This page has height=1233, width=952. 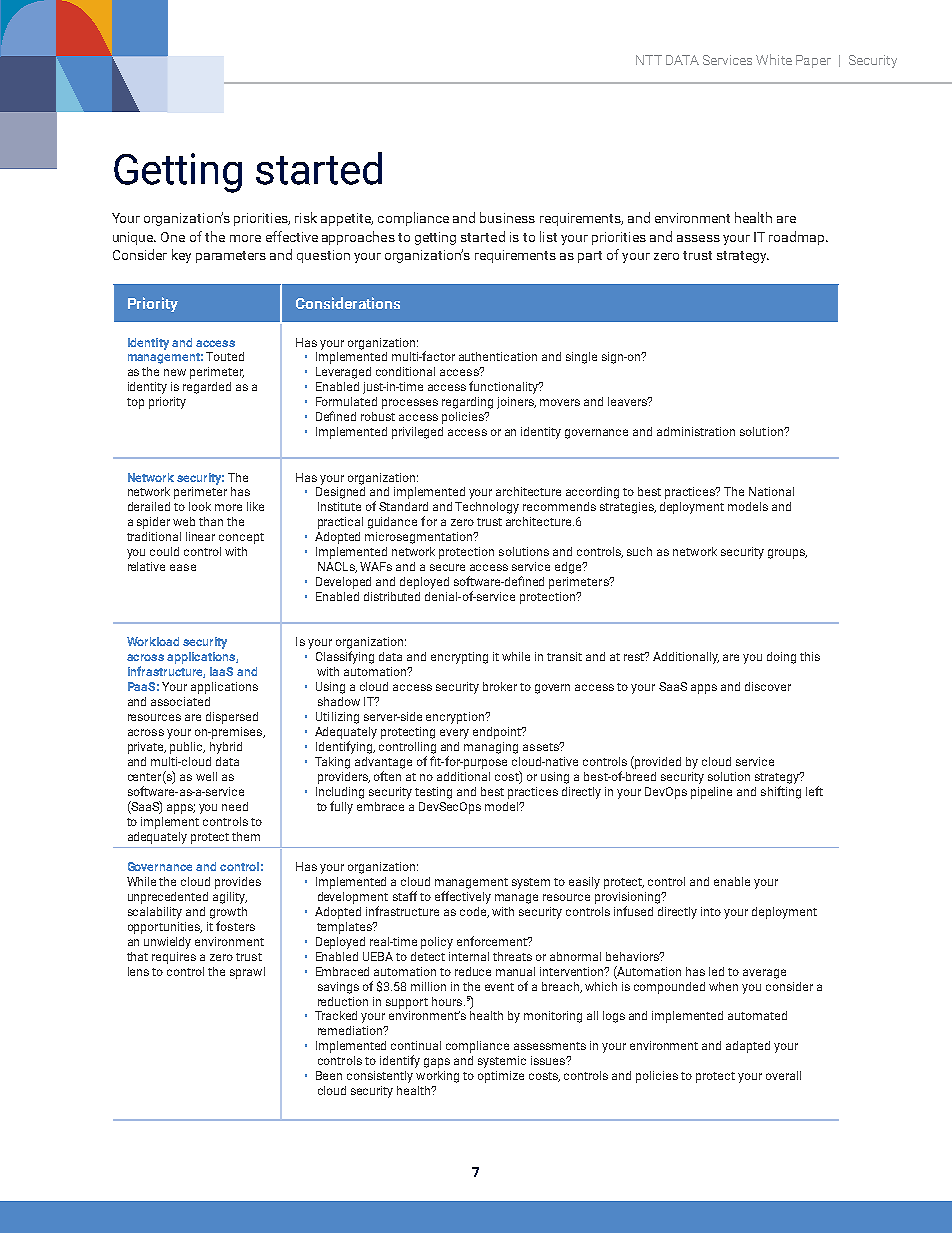 What do you see at coordinates (235, 806) in the page?
I see `need` at bounding box center [235, 806].
